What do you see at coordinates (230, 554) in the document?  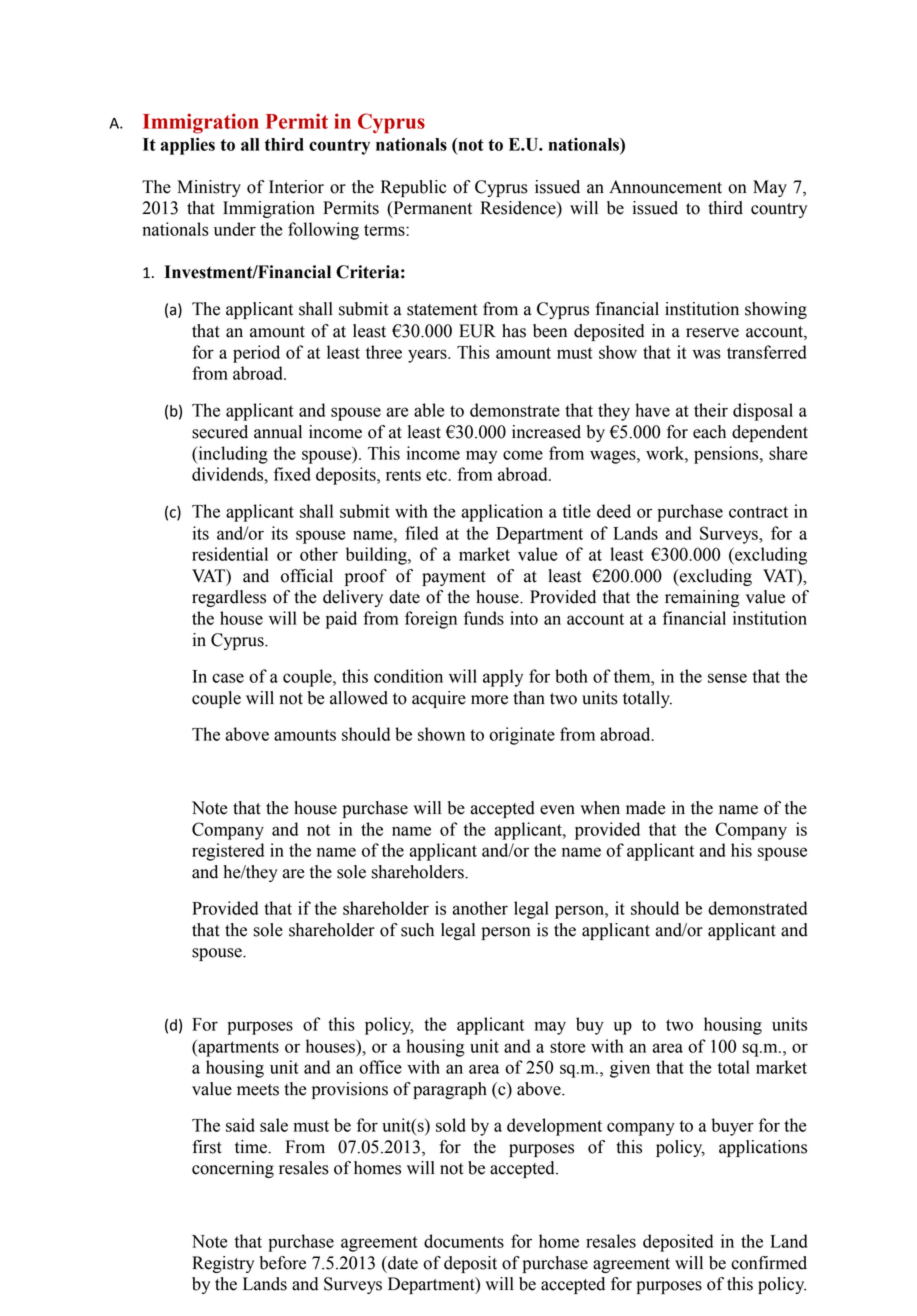 I see `residential` at bounding box center [230, 554].
